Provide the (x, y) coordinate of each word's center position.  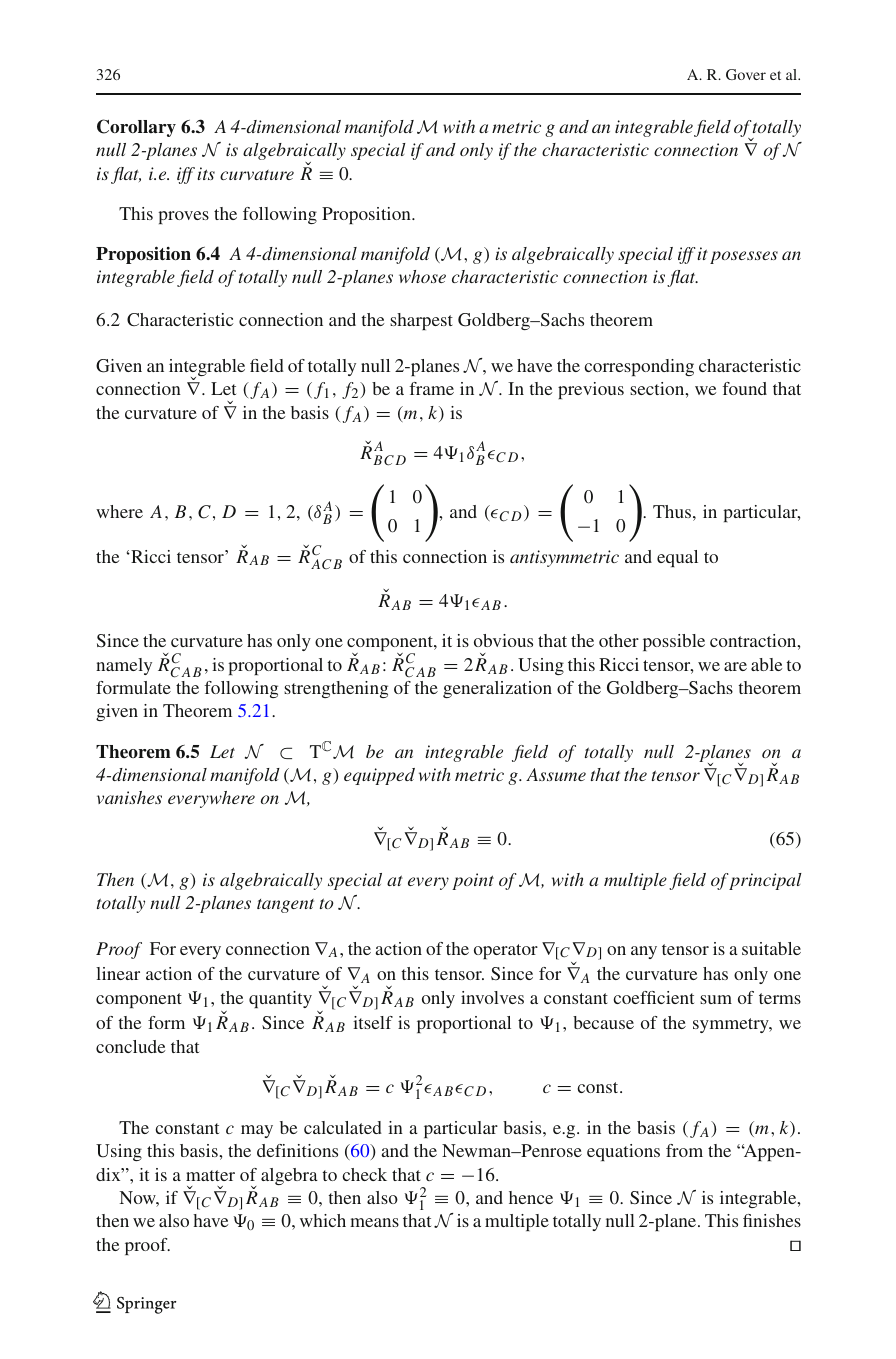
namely (124, 666)
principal (765, 881)
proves (183, 217)
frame (431, 388)
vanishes (129, 797)
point (473, 881)
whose (422, 276)
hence (531, 1197)
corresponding (639, 367)
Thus (672, 511)
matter (210, 1175)
